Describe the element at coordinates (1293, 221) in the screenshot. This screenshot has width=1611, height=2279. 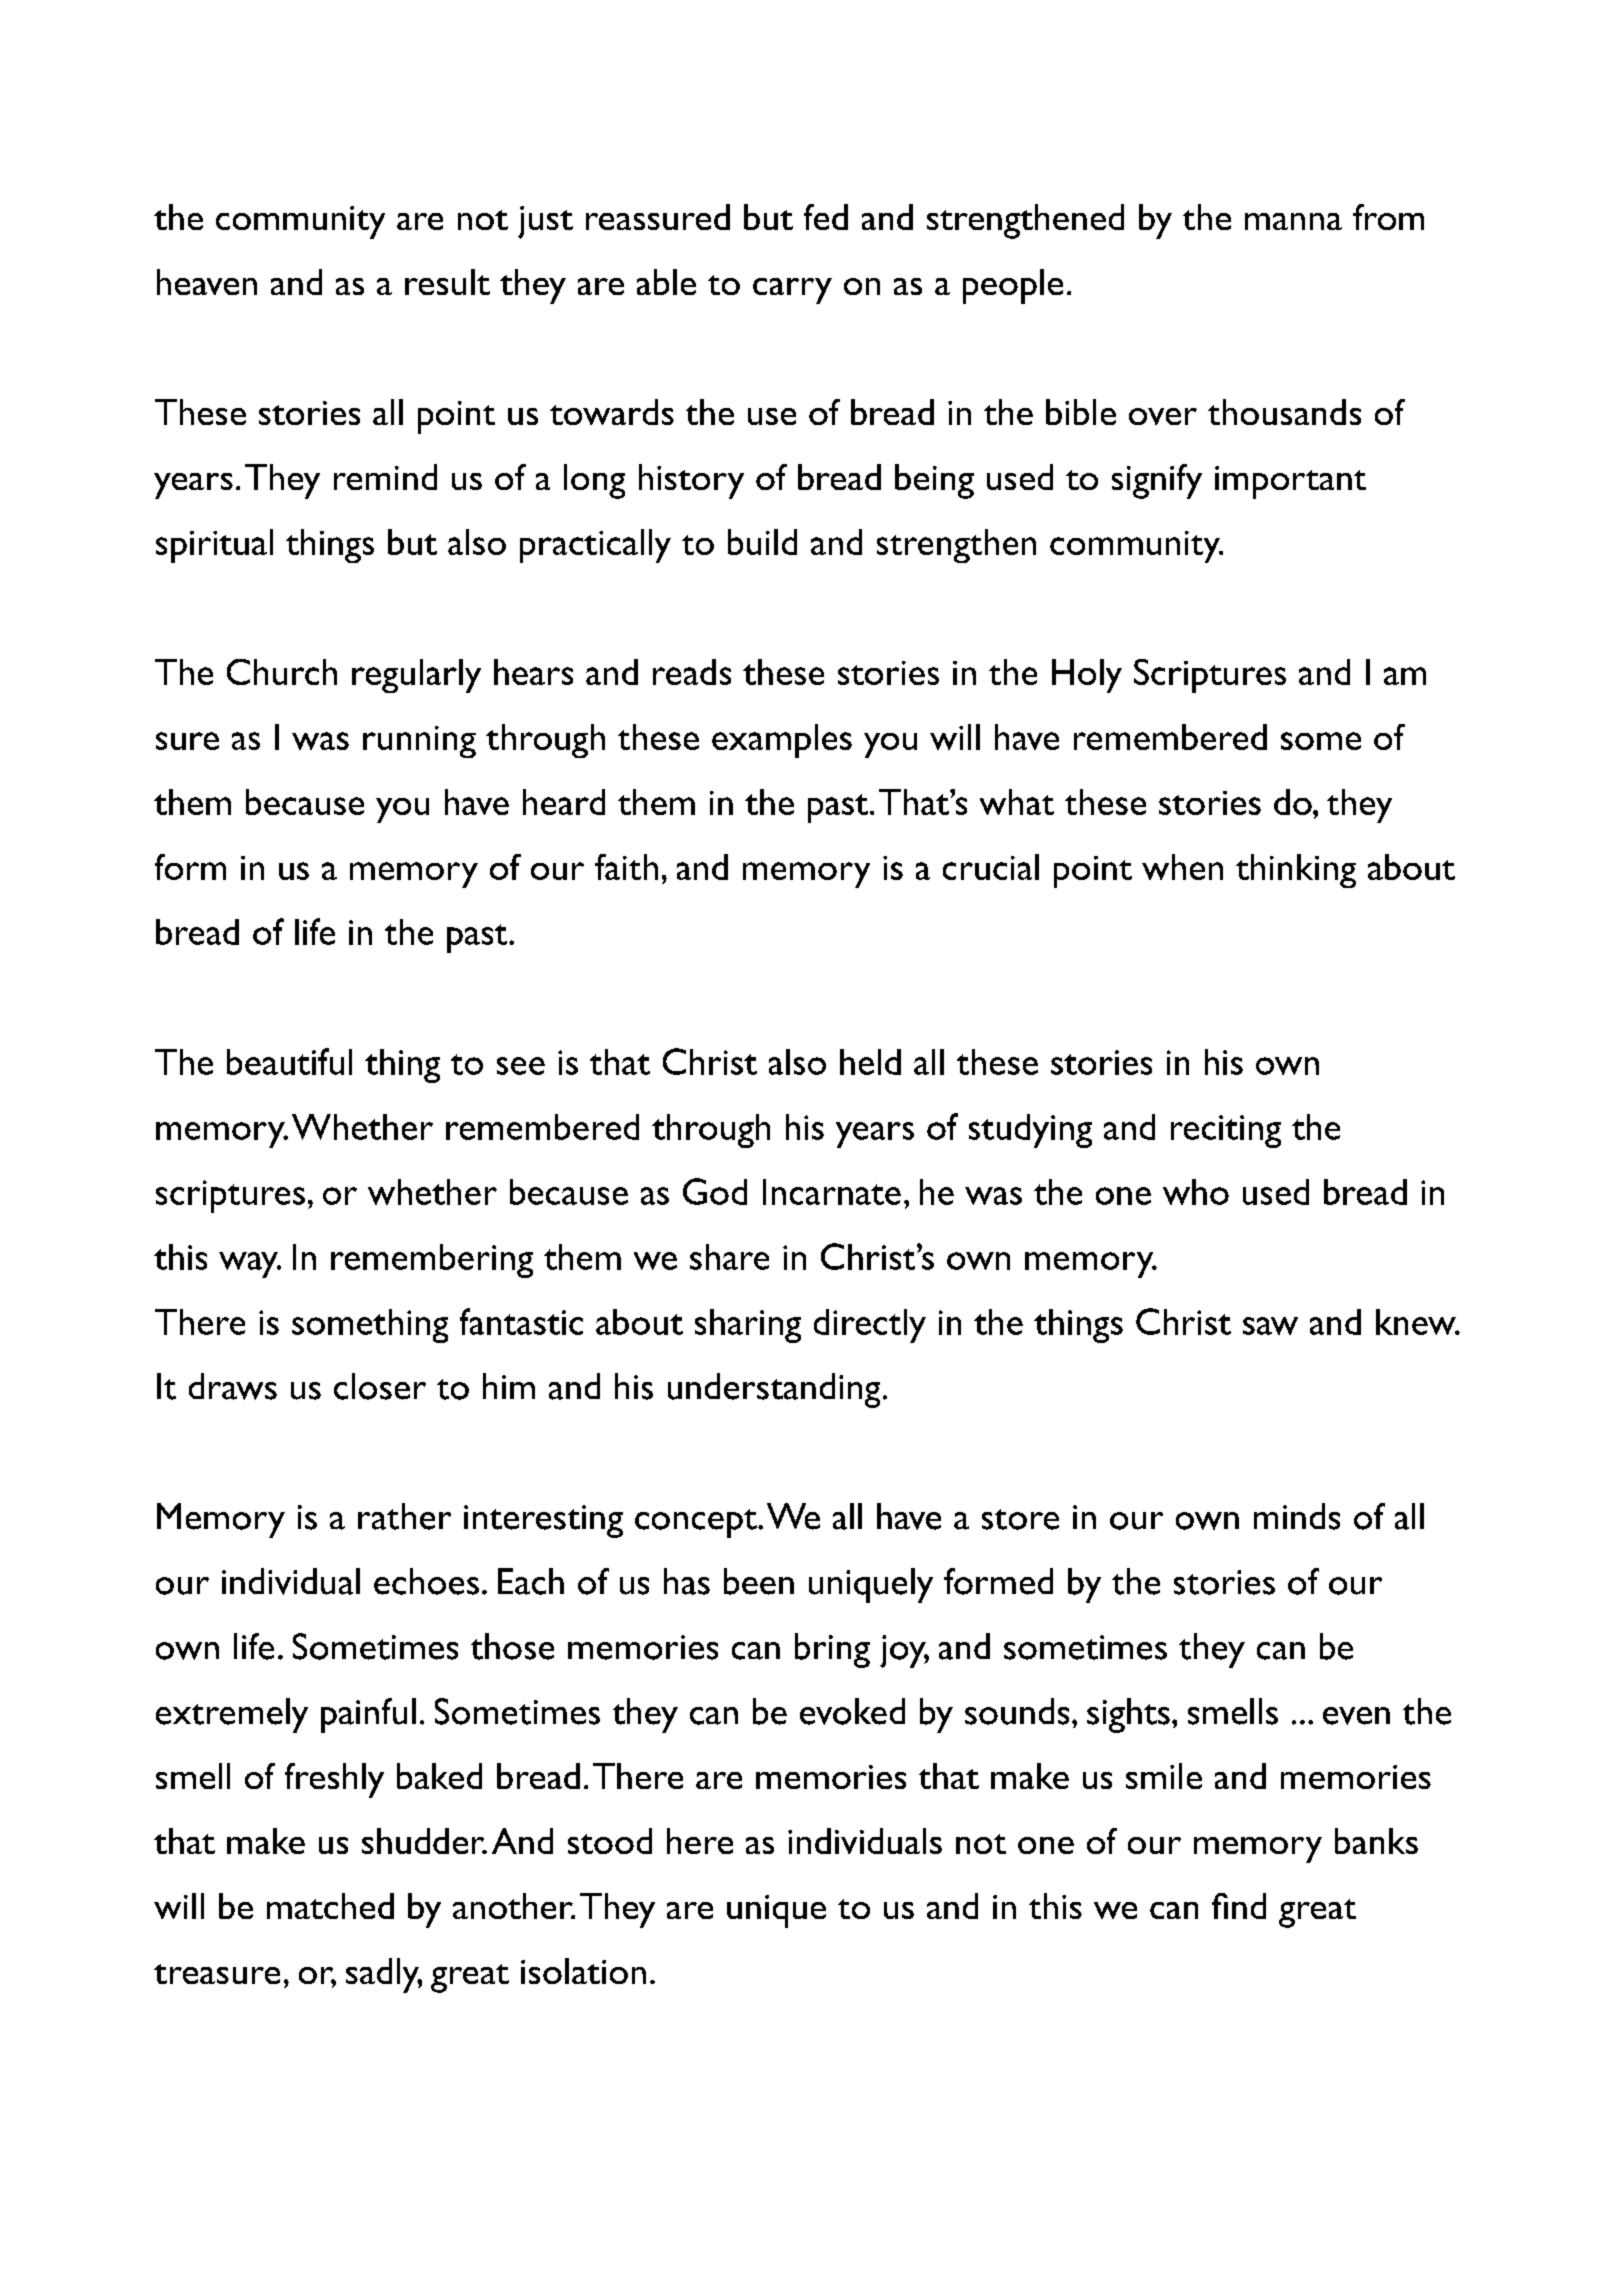
I see `manna` at that location.
